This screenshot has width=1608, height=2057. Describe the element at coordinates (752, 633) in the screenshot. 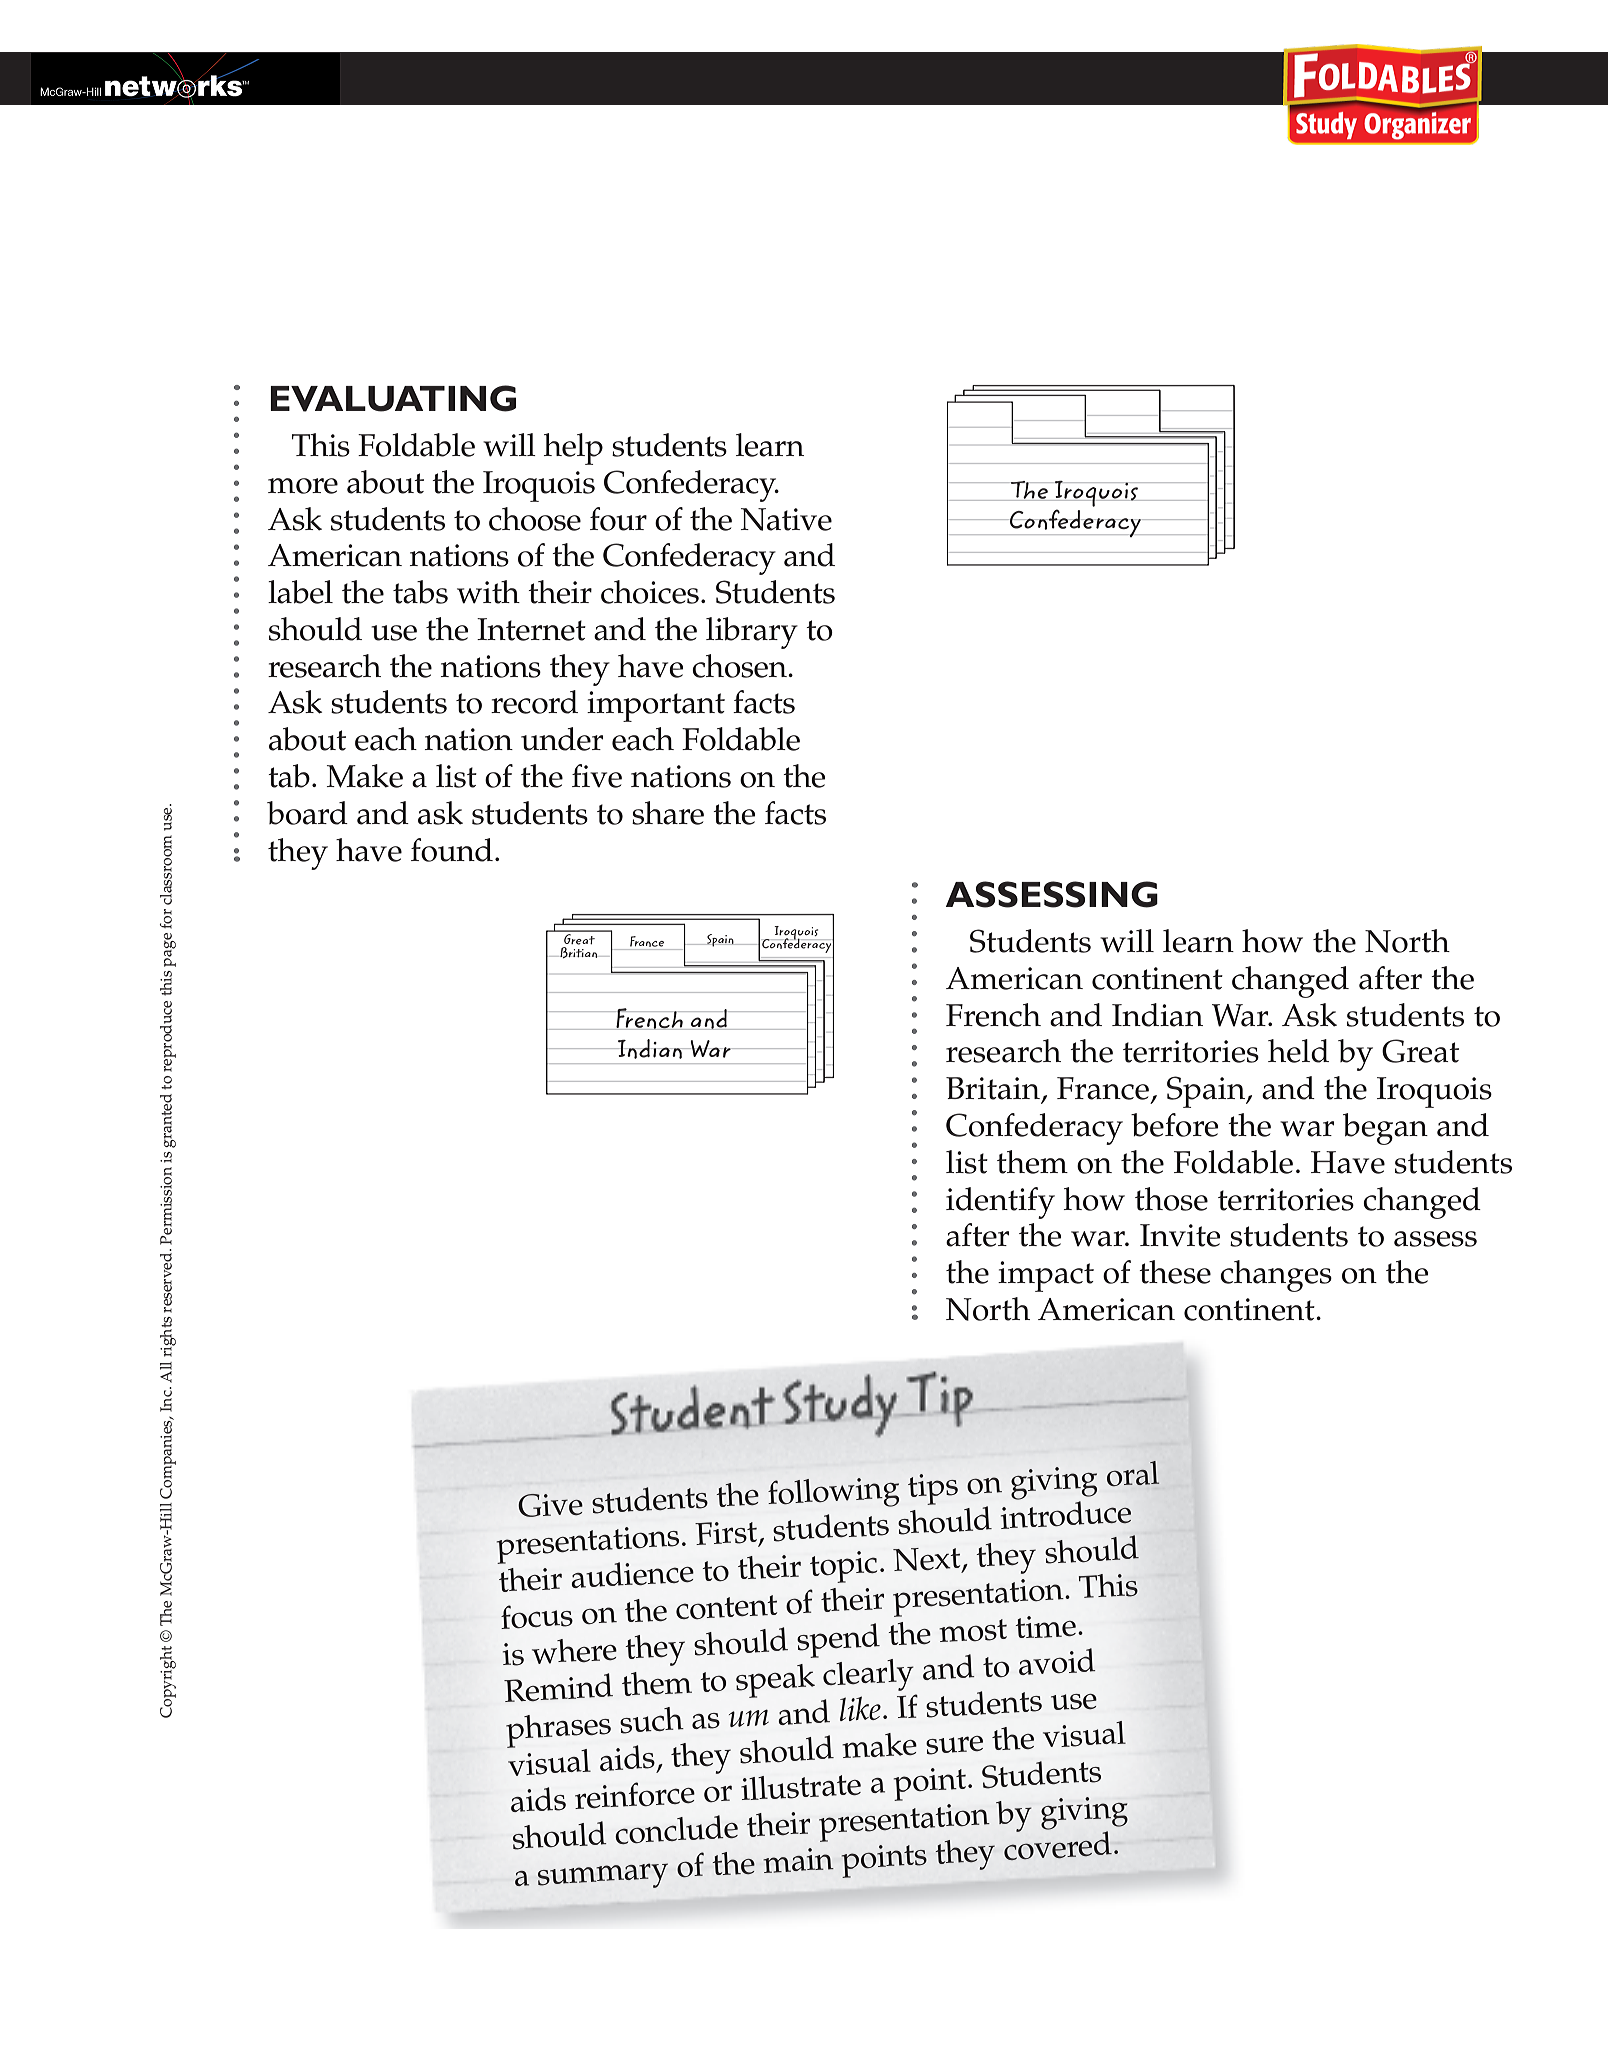

I see `library` at that location.
